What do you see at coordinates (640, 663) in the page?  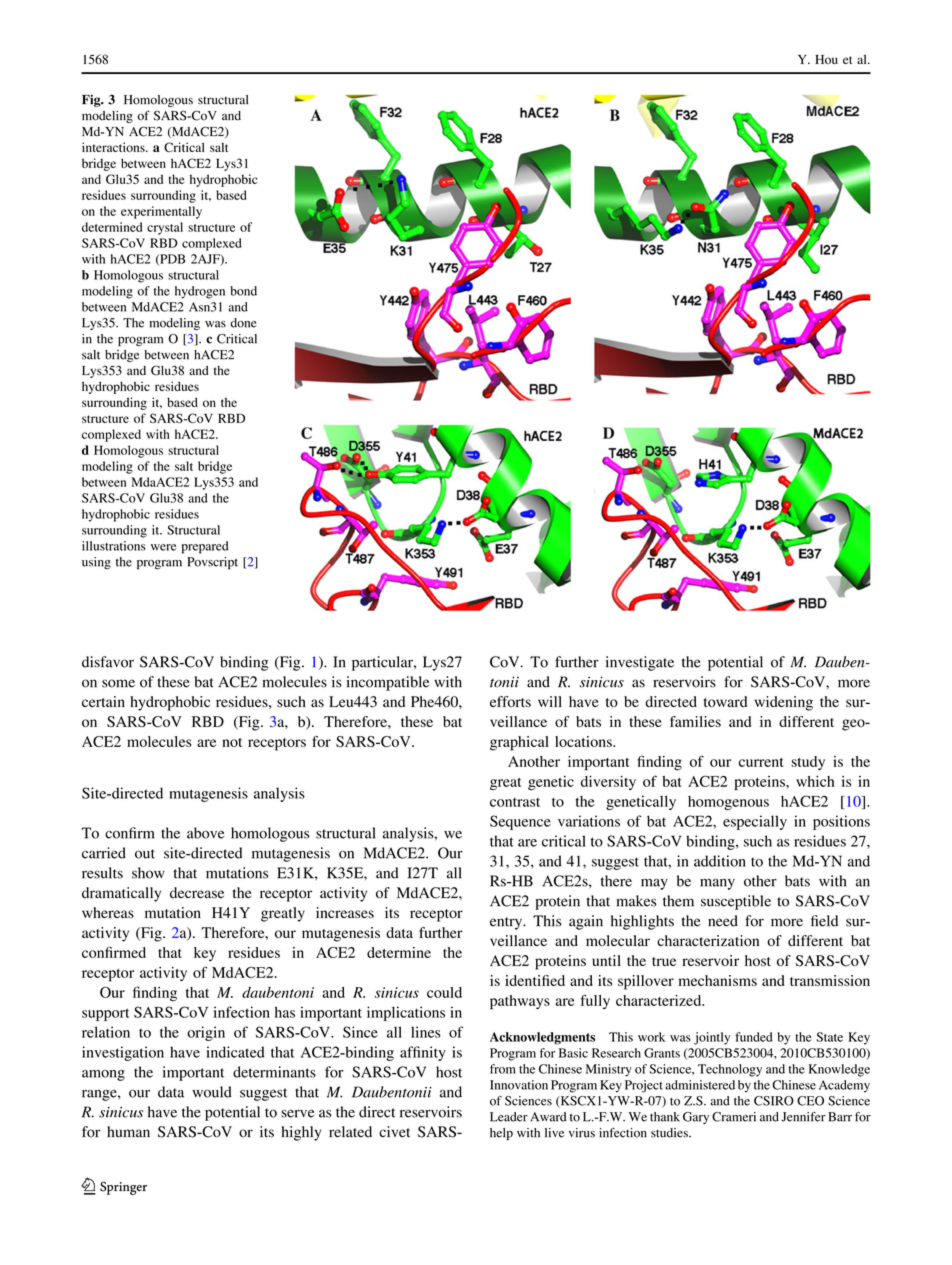 I see `investigate` at bounding box center [640, 663].
